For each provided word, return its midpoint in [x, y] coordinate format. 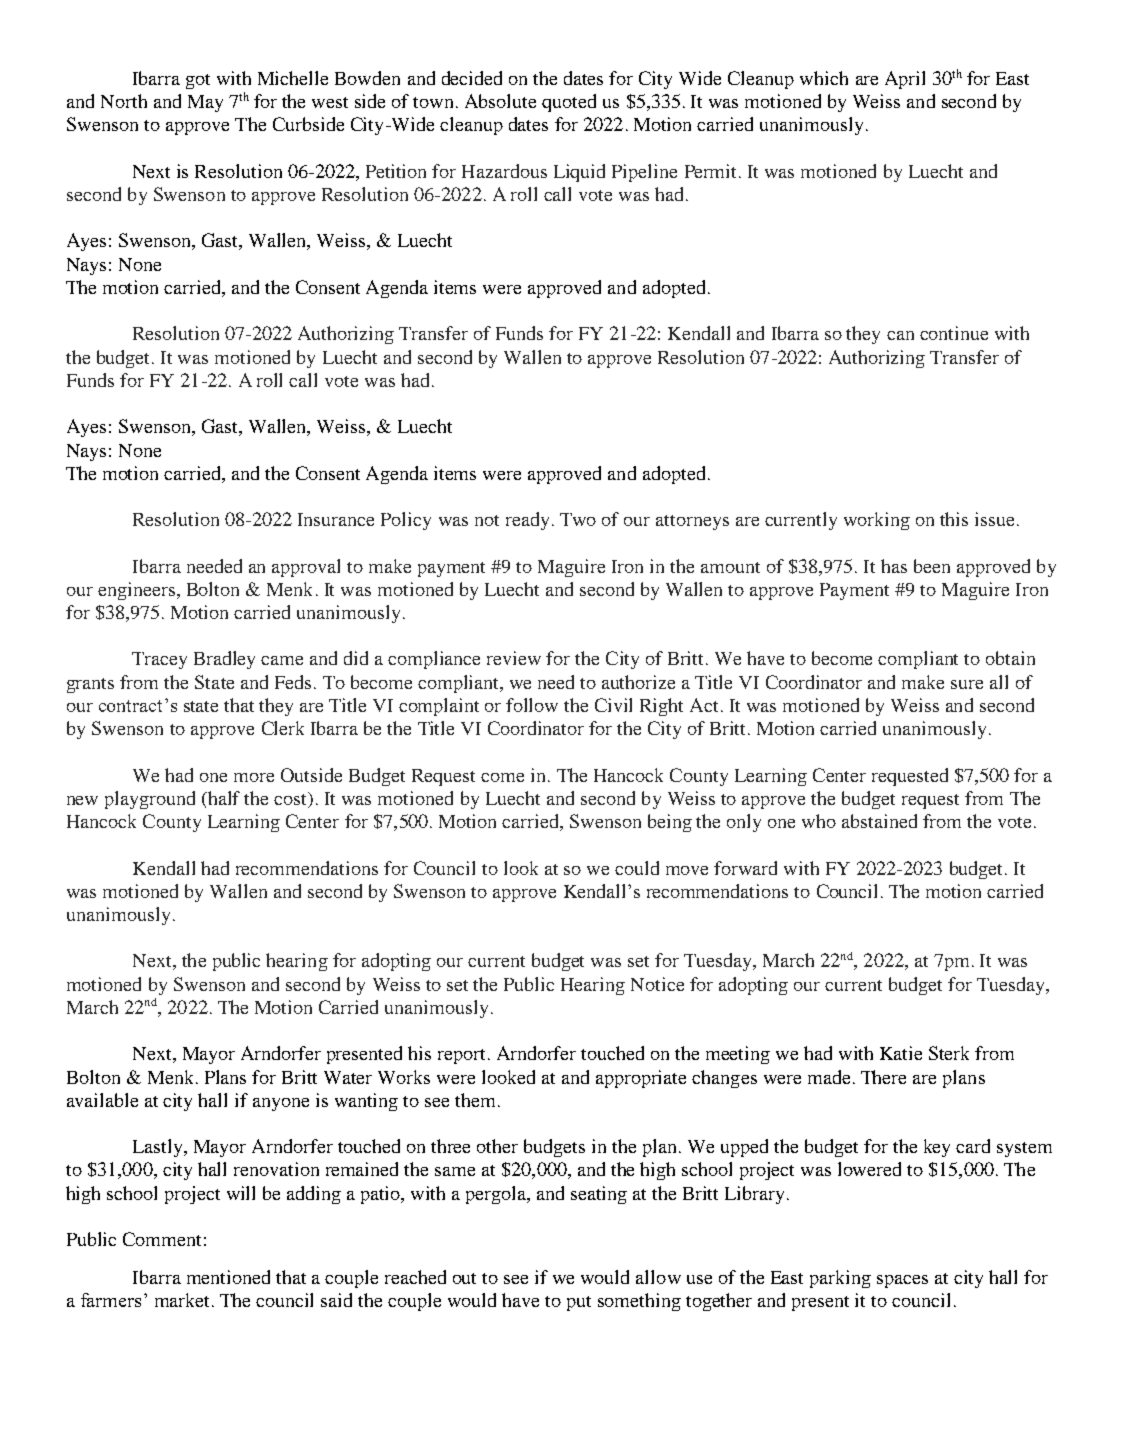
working [877, 521]
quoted [569, 103]
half [223, 798]
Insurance [336, 519]
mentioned [228, 1277]
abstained [879, 821]
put [579, 1303]
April [905, 80]
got [198, 81]
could [637, 868]
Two [578, 519]
